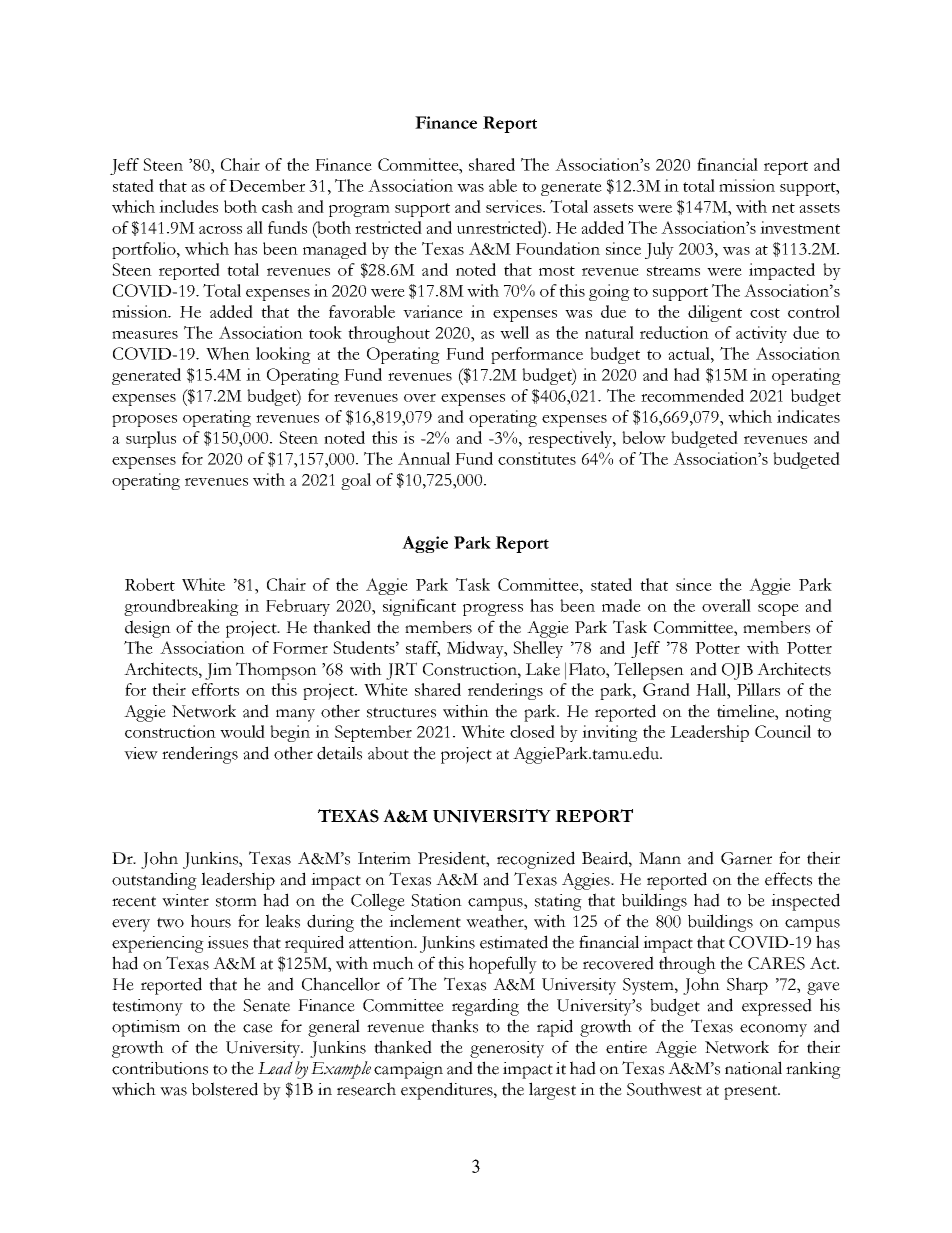  What do you see at coordinates (536, 860) in the page?
I see `recognized` at bounding box center [536, 860].
